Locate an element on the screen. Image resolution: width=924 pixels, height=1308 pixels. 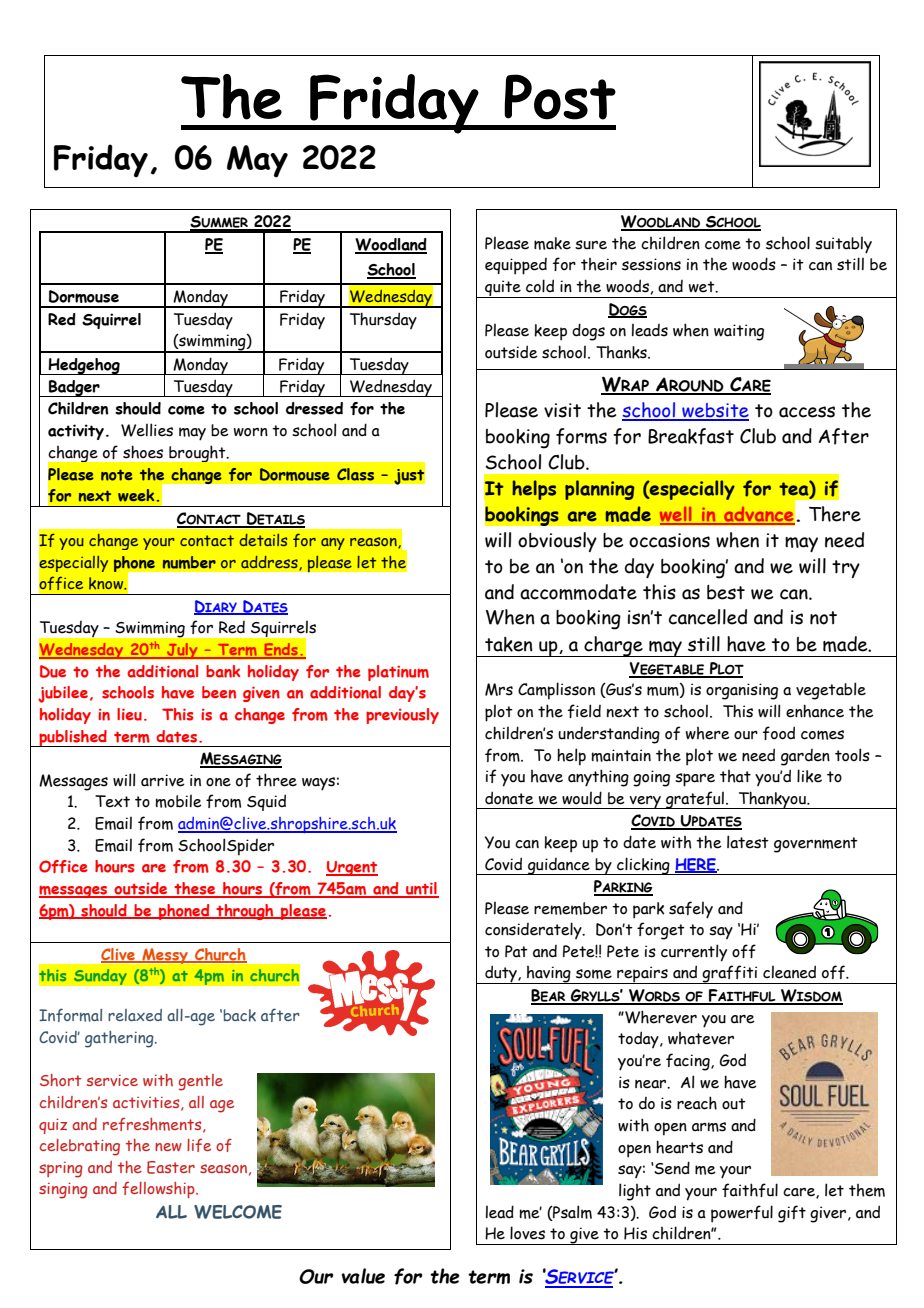
shoes is located at coordinates (143, 452).
